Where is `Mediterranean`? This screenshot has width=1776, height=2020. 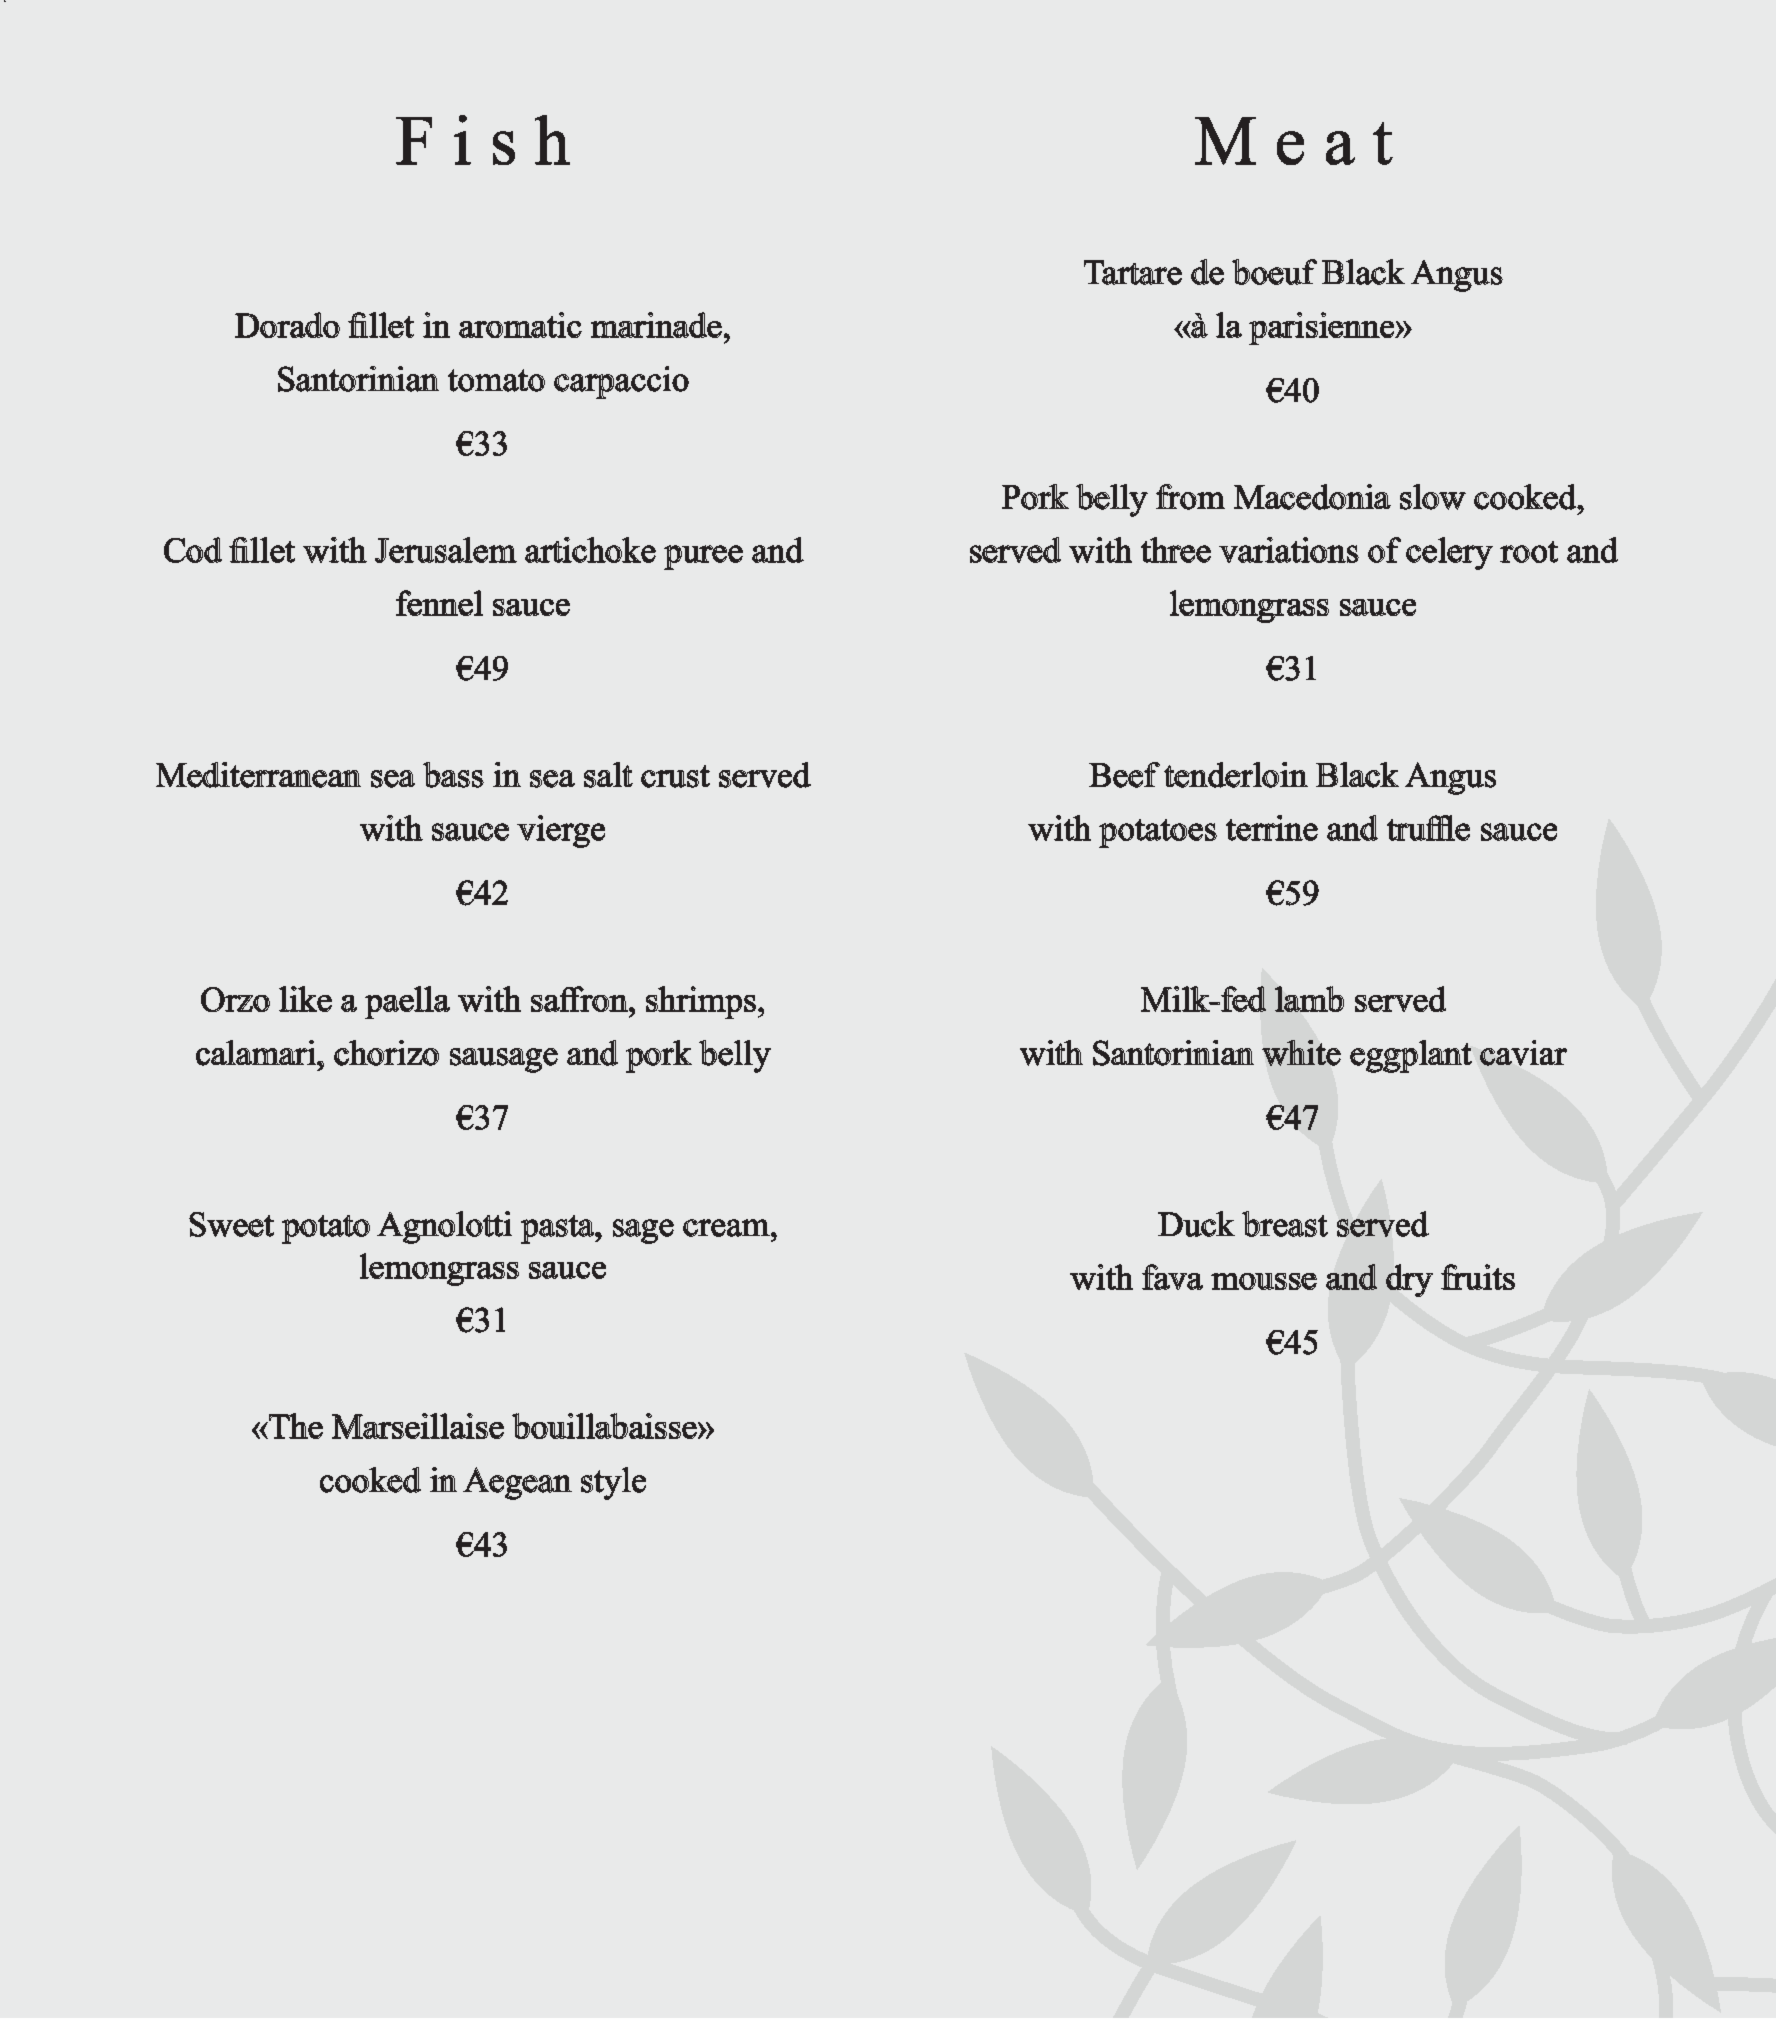 Mediterranean is located at coordinates (258, 775).
